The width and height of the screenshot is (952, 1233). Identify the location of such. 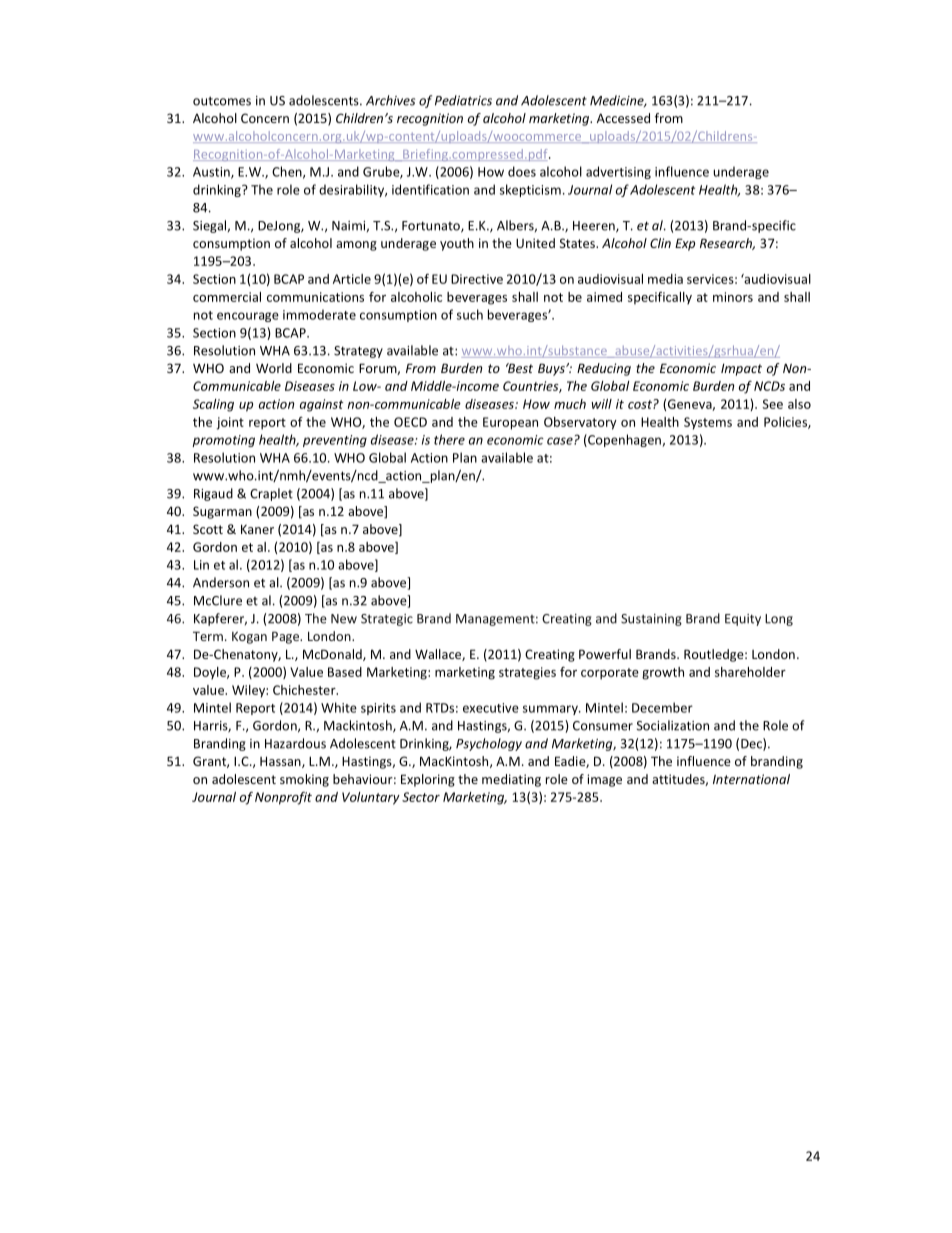
(470, 314).
